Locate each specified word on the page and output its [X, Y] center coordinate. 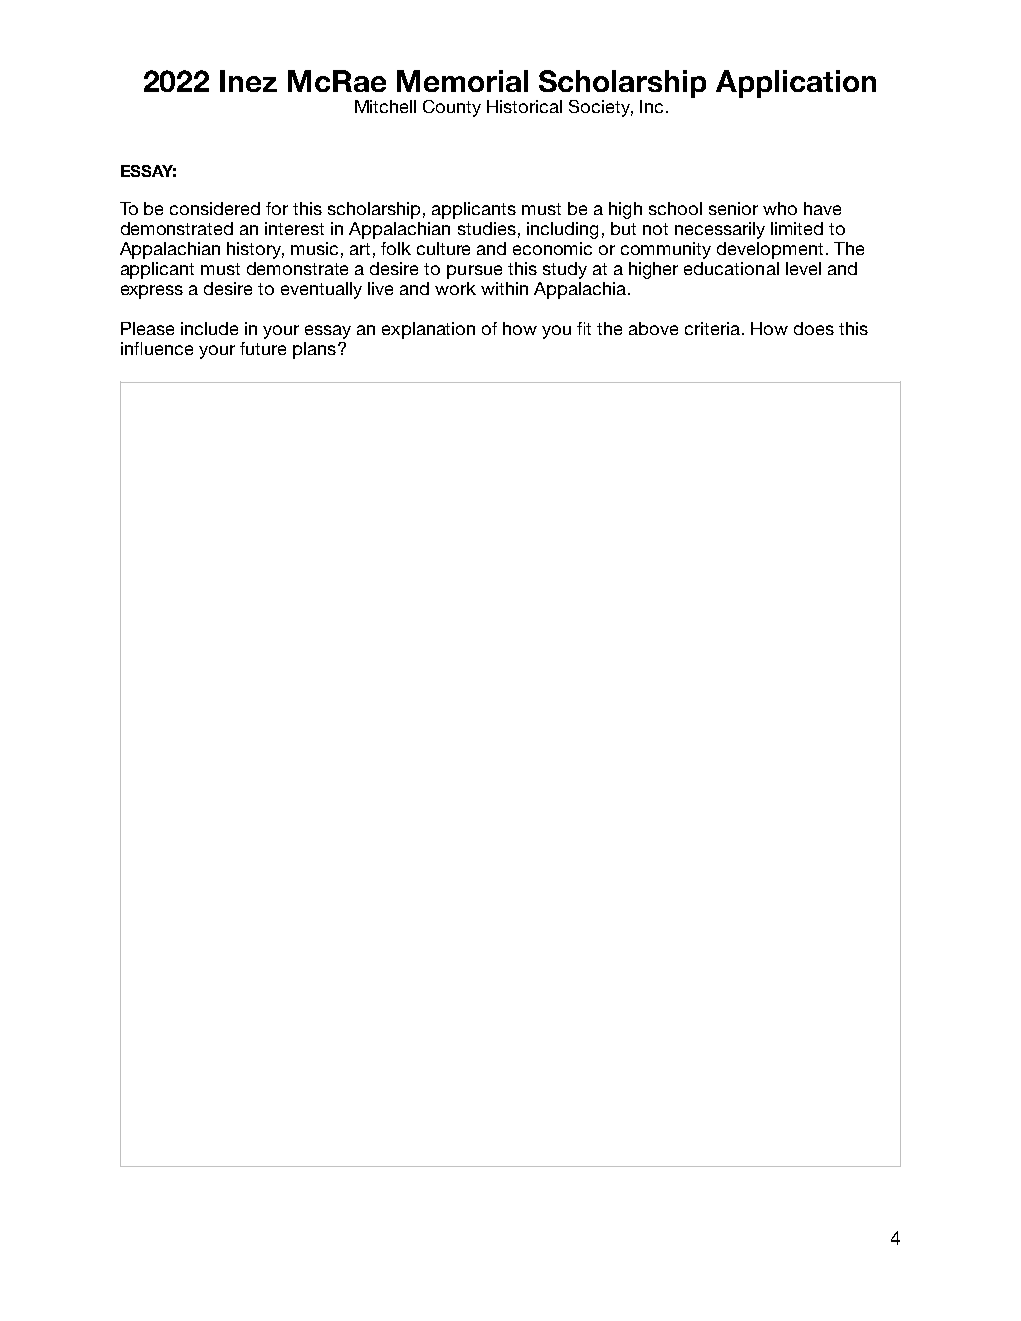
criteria [714, 328]
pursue [474, 272]
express [152, 292]
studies [487, 228]
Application [796, 84]
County [452, 108]
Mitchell [385, 106]
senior [733, 208]
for [277, 208]
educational [731, 268]
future [263, 348]
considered [215, 208]
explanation [428, 330]
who [780, 208]
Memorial [462, 81]
